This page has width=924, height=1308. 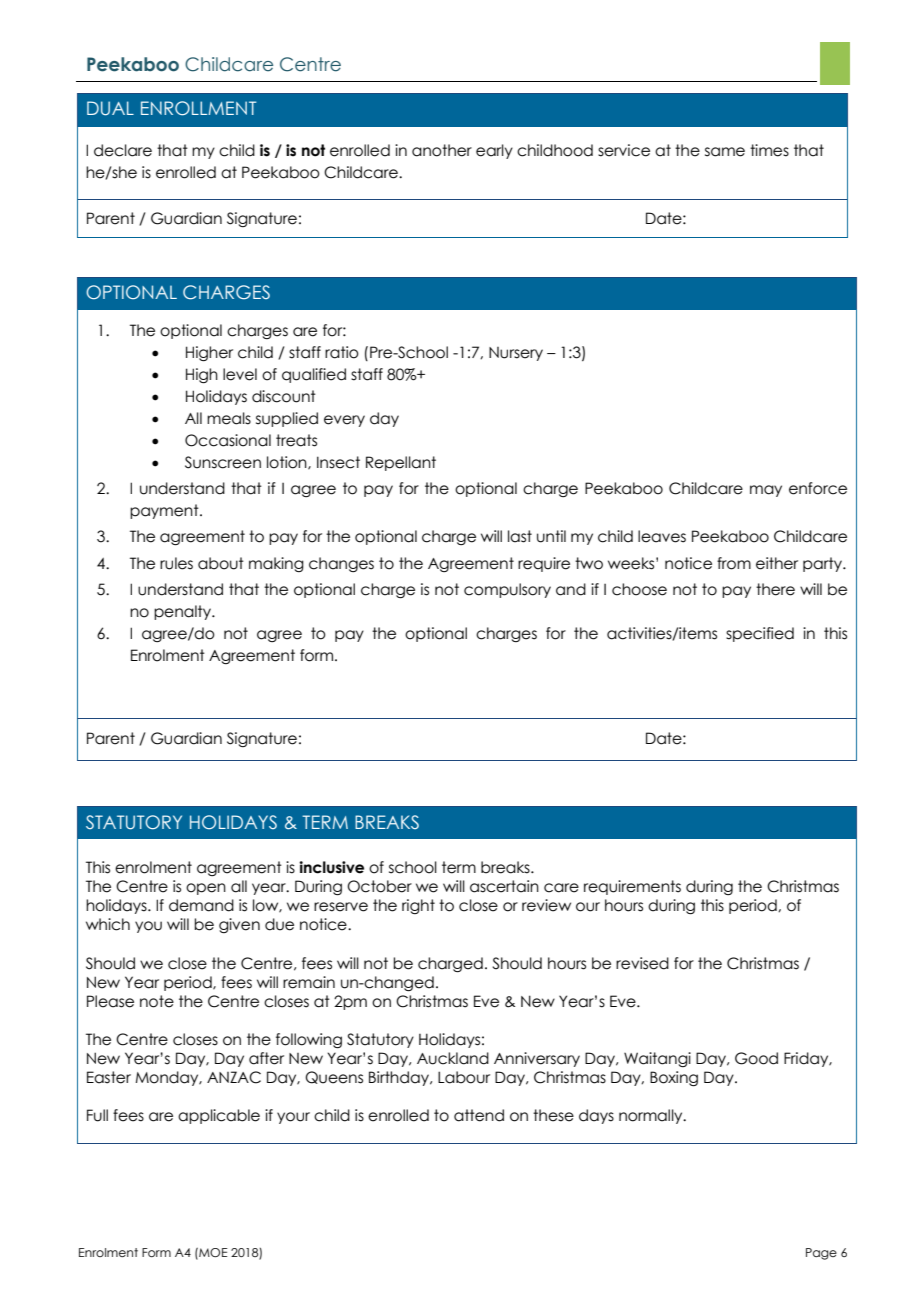 What do you see at coordinates (504, 886) in the page?
I see `ascertain` at bounding box center [504, 886].
